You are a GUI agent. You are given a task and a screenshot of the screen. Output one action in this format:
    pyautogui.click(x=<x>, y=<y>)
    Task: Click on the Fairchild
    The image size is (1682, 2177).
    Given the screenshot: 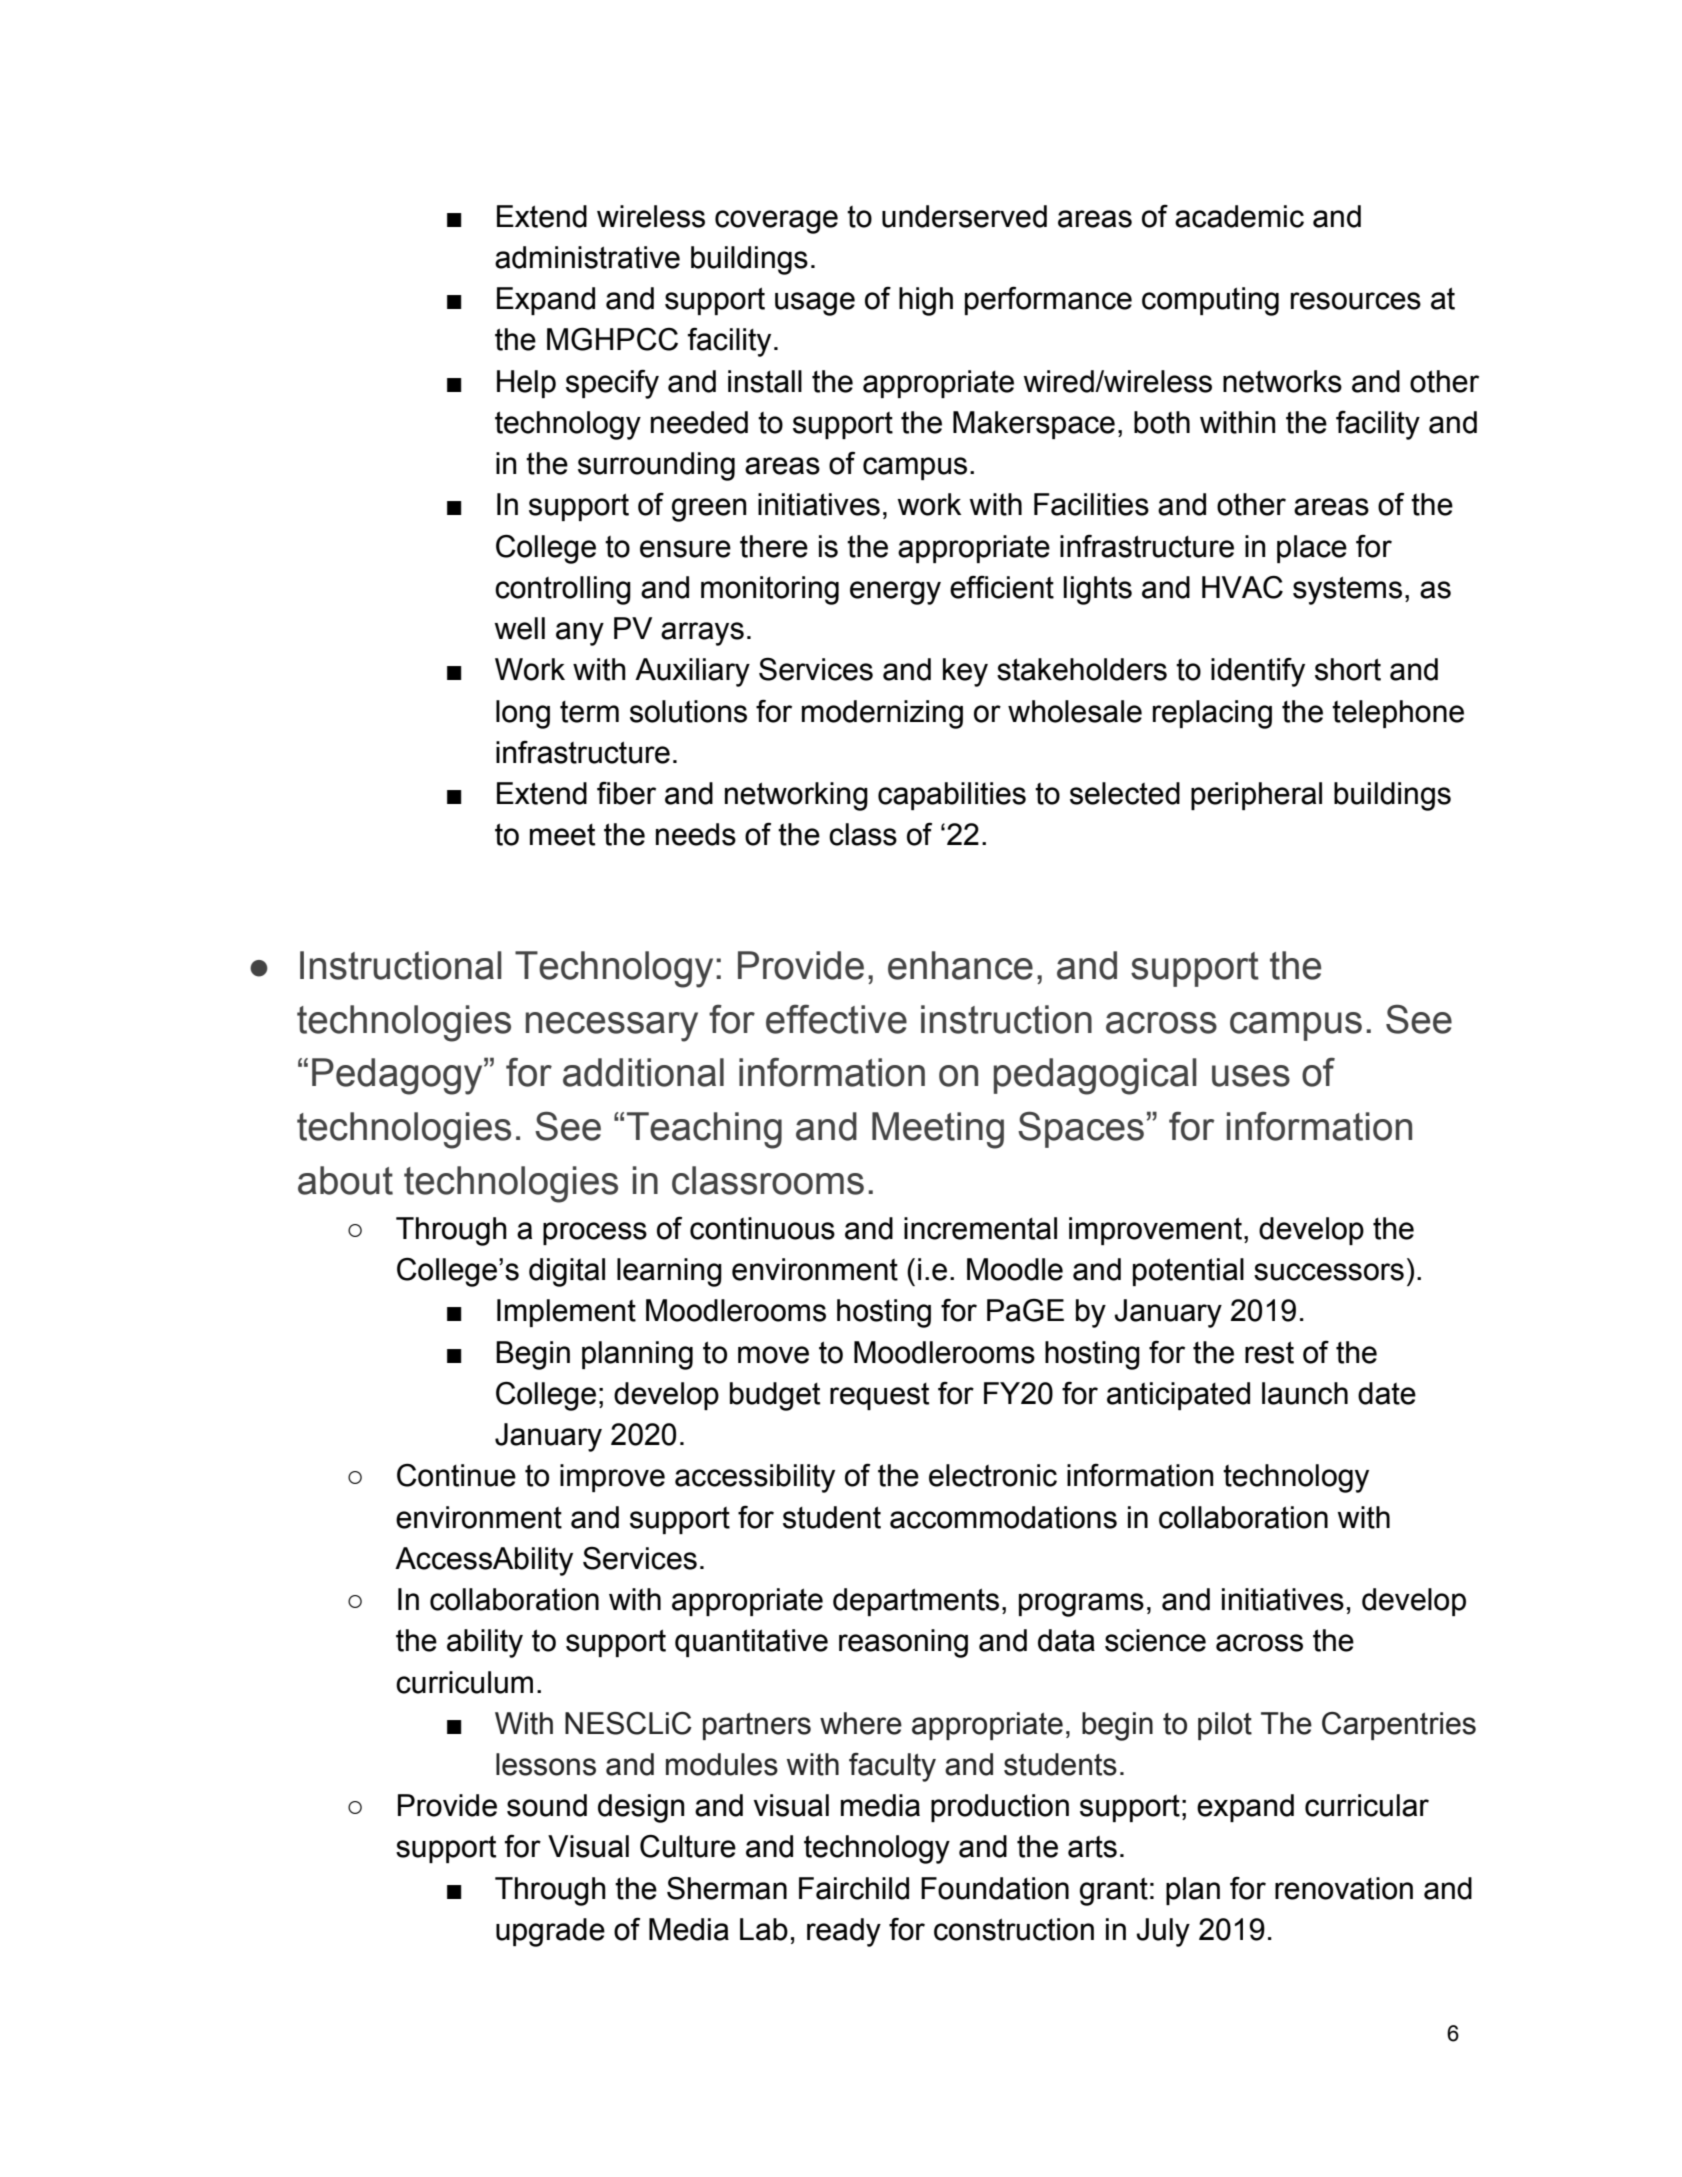 What is the action you would take?
    pyautogui.click(x=854, y=1888)
